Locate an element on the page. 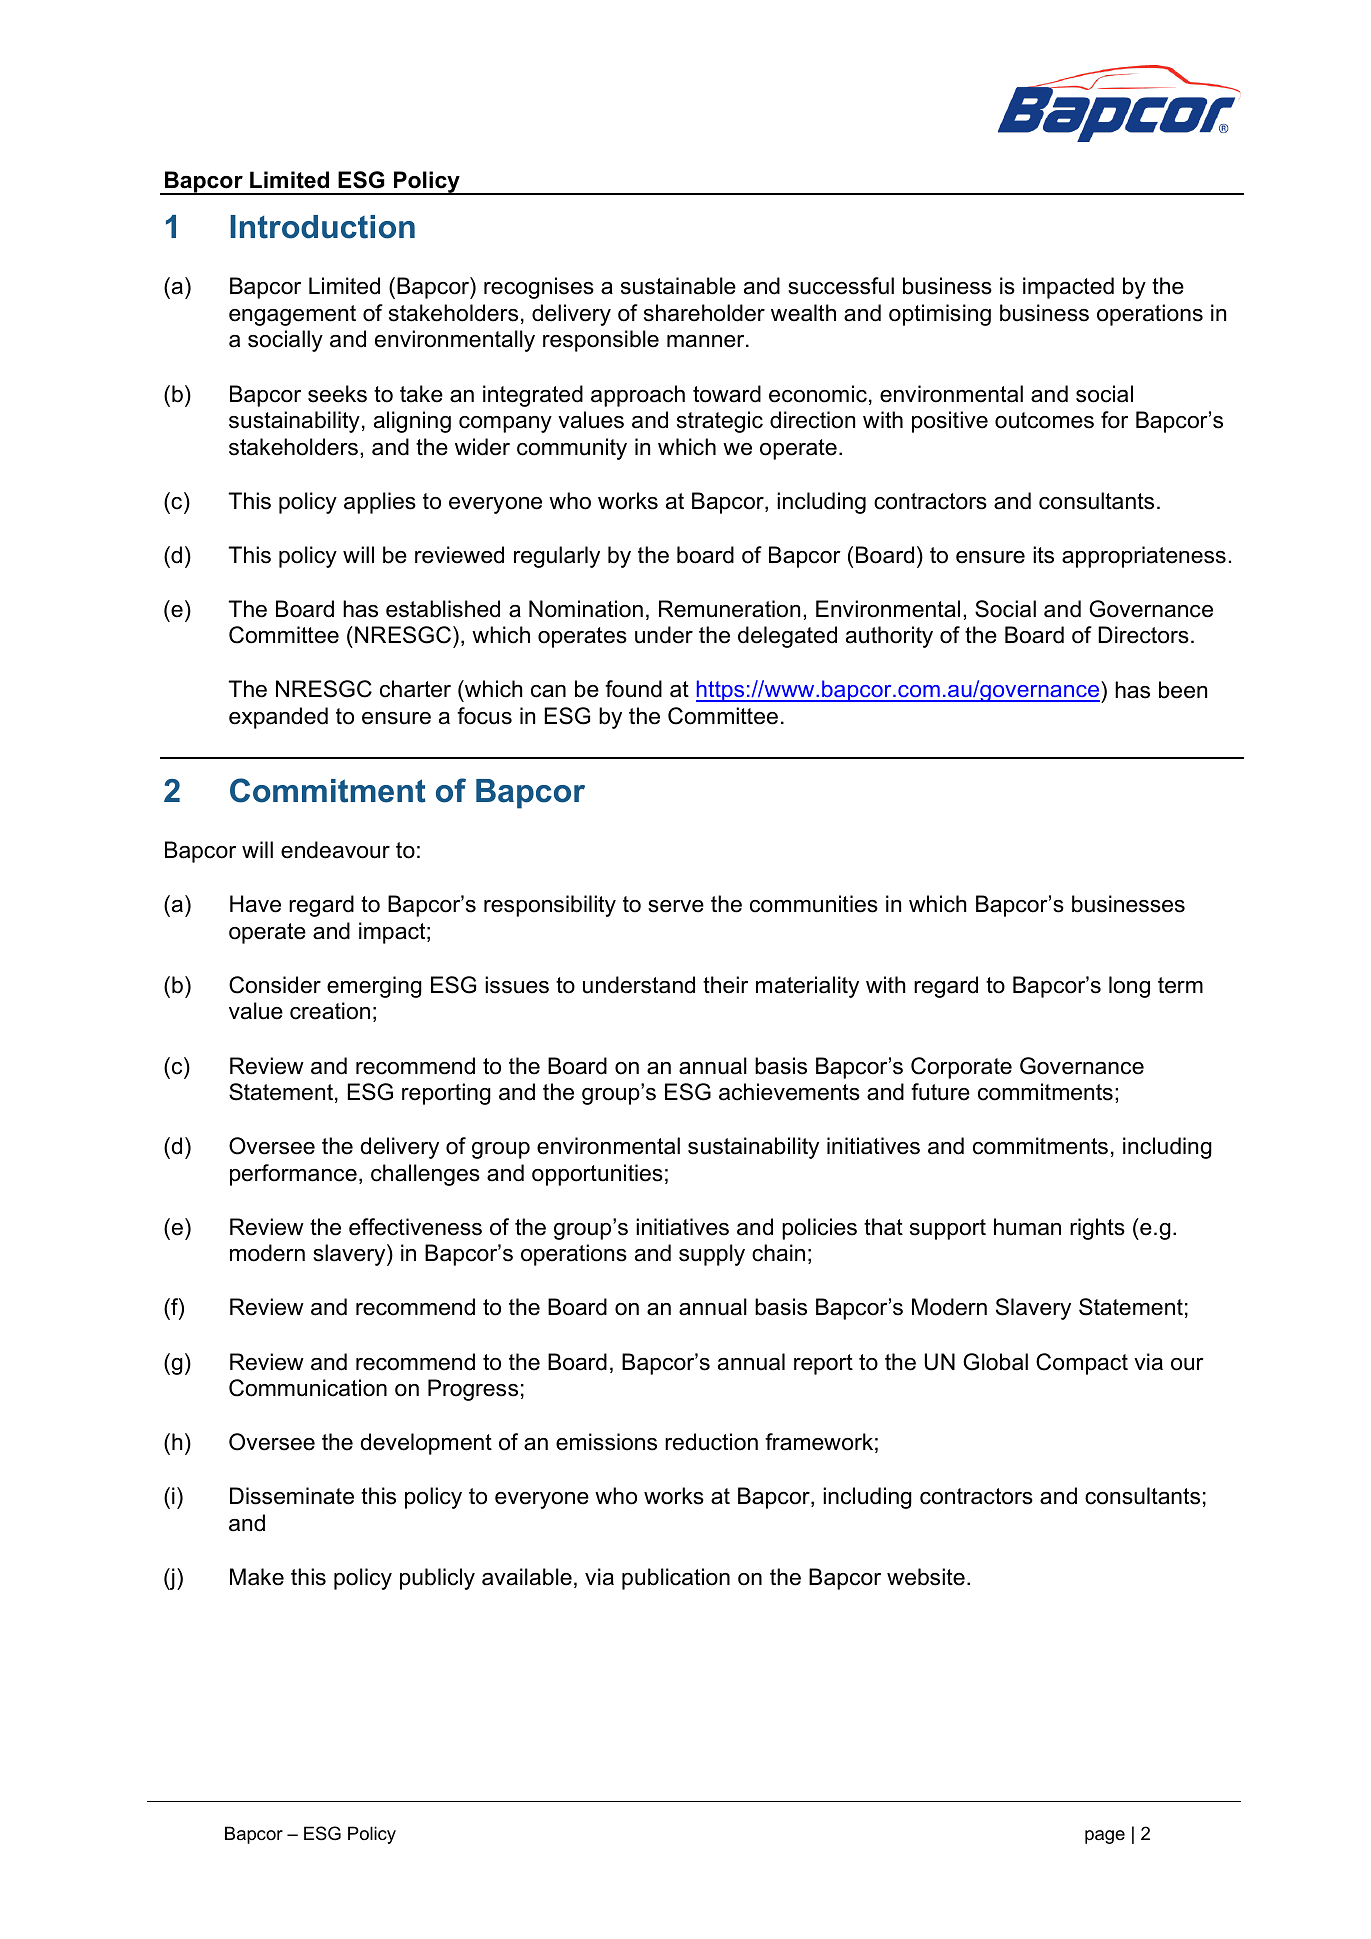 The image size is (1371, 1939). their is located at coordinates (725, 985).
